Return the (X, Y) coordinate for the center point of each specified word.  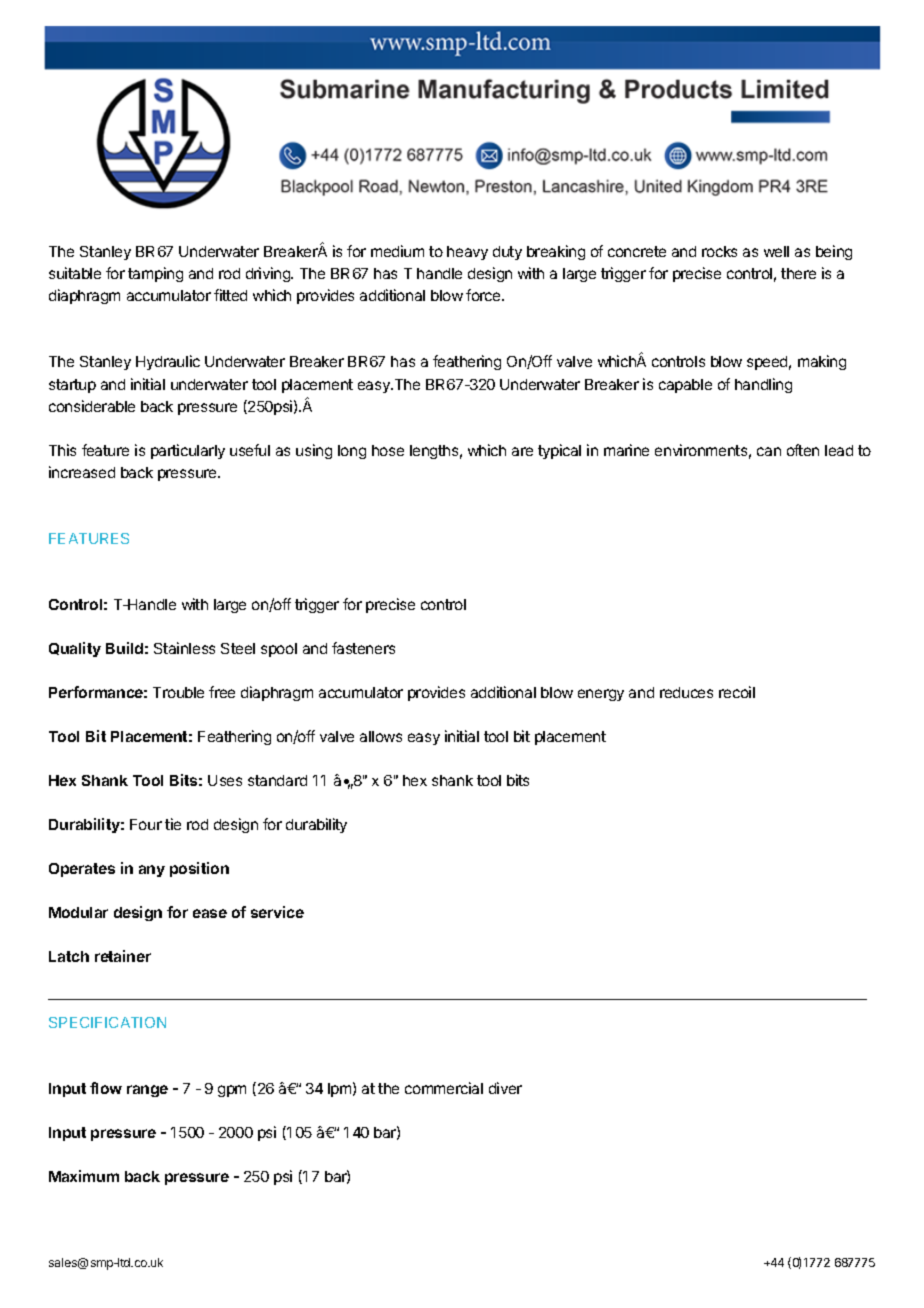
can (769, 451)
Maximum (84, 1176)
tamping (155, 274)
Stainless (184, 648)
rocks (719, 251)
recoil (737, 692)
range (147, 1091)
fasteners (363, 648)
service (277, 912)
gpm (232, 1091)
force (484, 295)
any (152, 871)
